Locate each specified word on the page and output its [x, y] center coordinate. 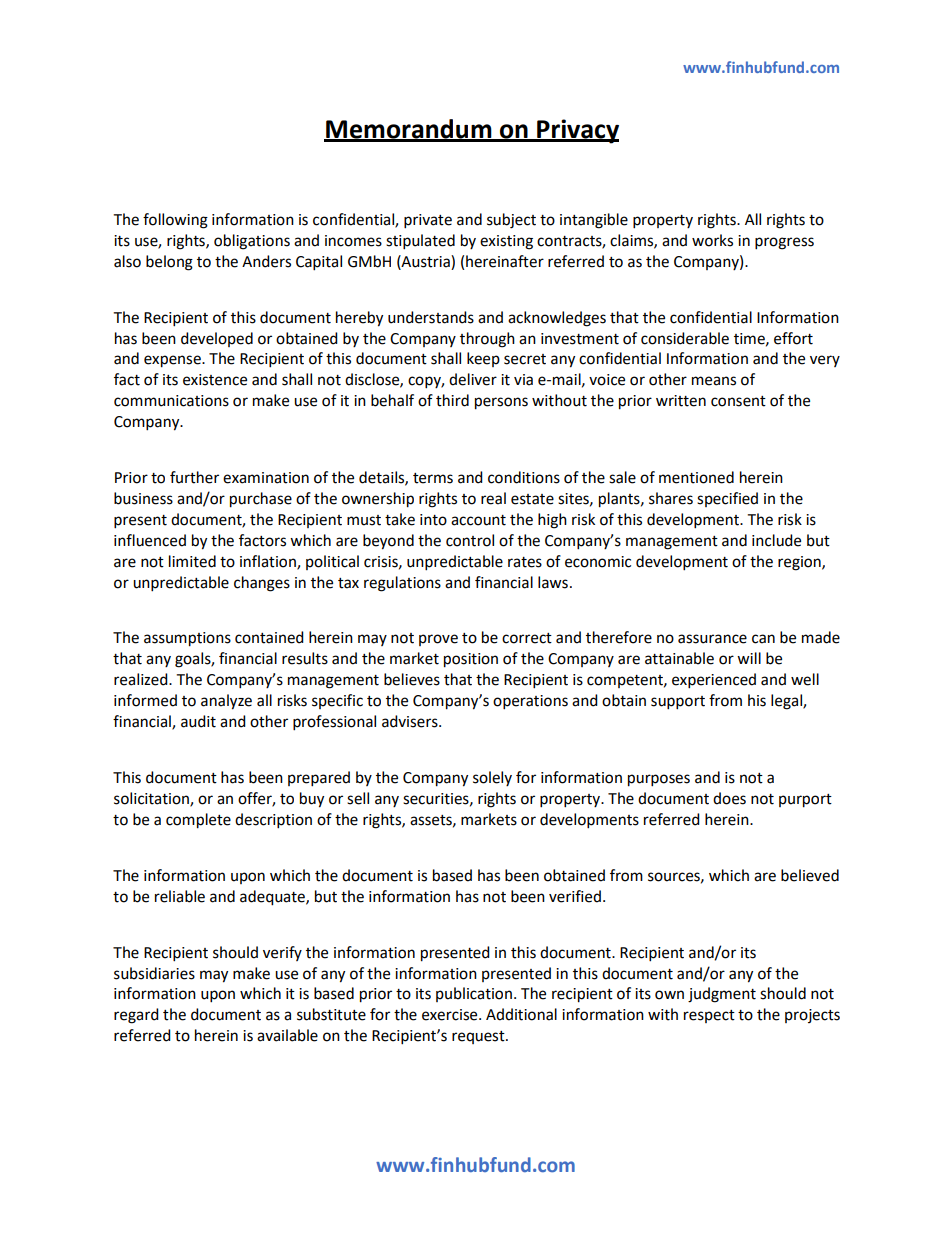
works [712, 240]
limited [192, 561]
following [175, 221]
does [729, 798]
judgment [722, 995]
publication [474, 994]
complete [198, 821]
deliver [473, 379]
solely [492, 778]
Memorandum [409, 130]
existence [215, 380]
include [776, 540]
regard [136, 1016]
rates [525, 562]
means [714, 381]
